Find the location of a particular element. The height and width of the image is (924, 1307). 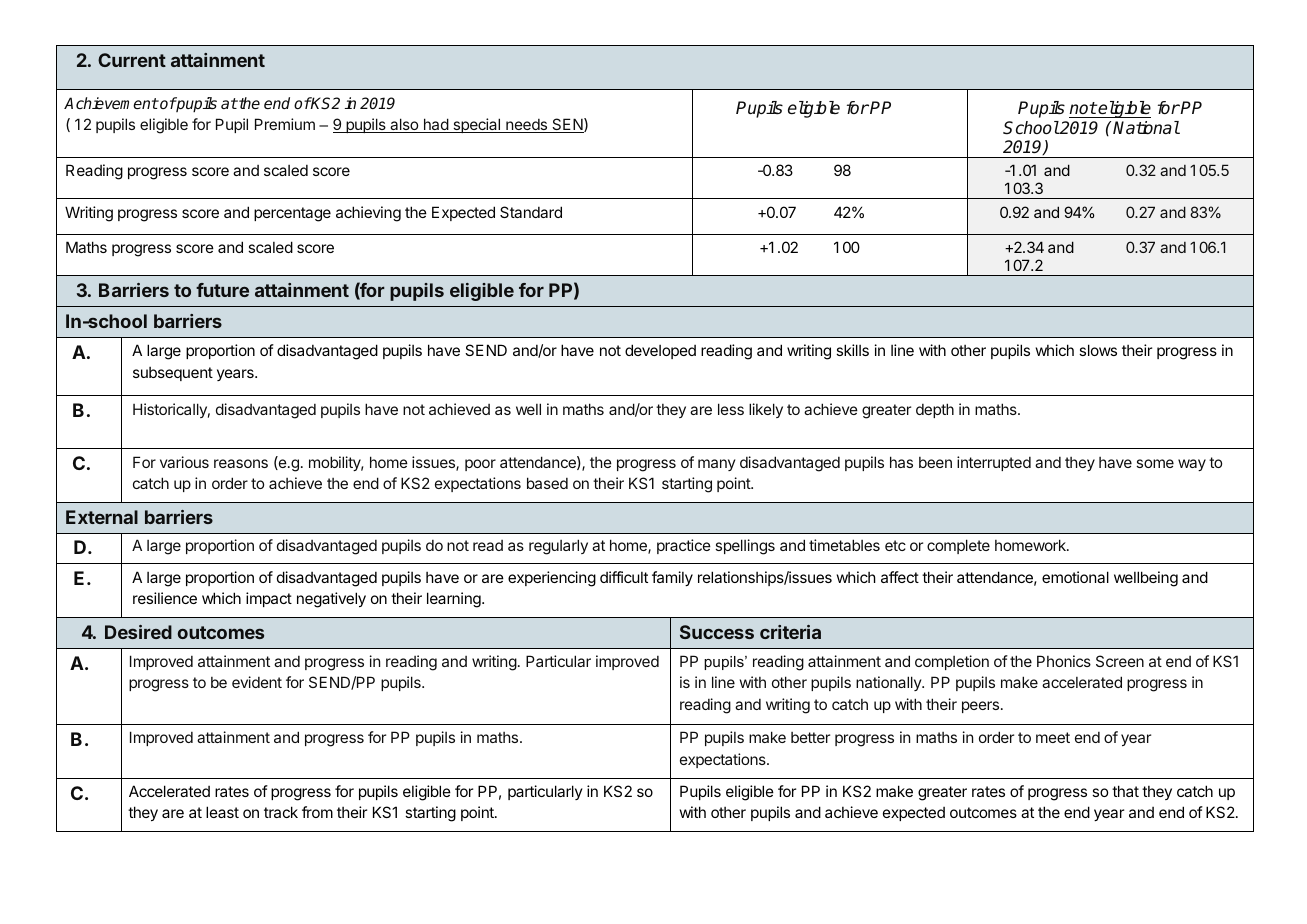

special is located at coordinates (477, 125).
